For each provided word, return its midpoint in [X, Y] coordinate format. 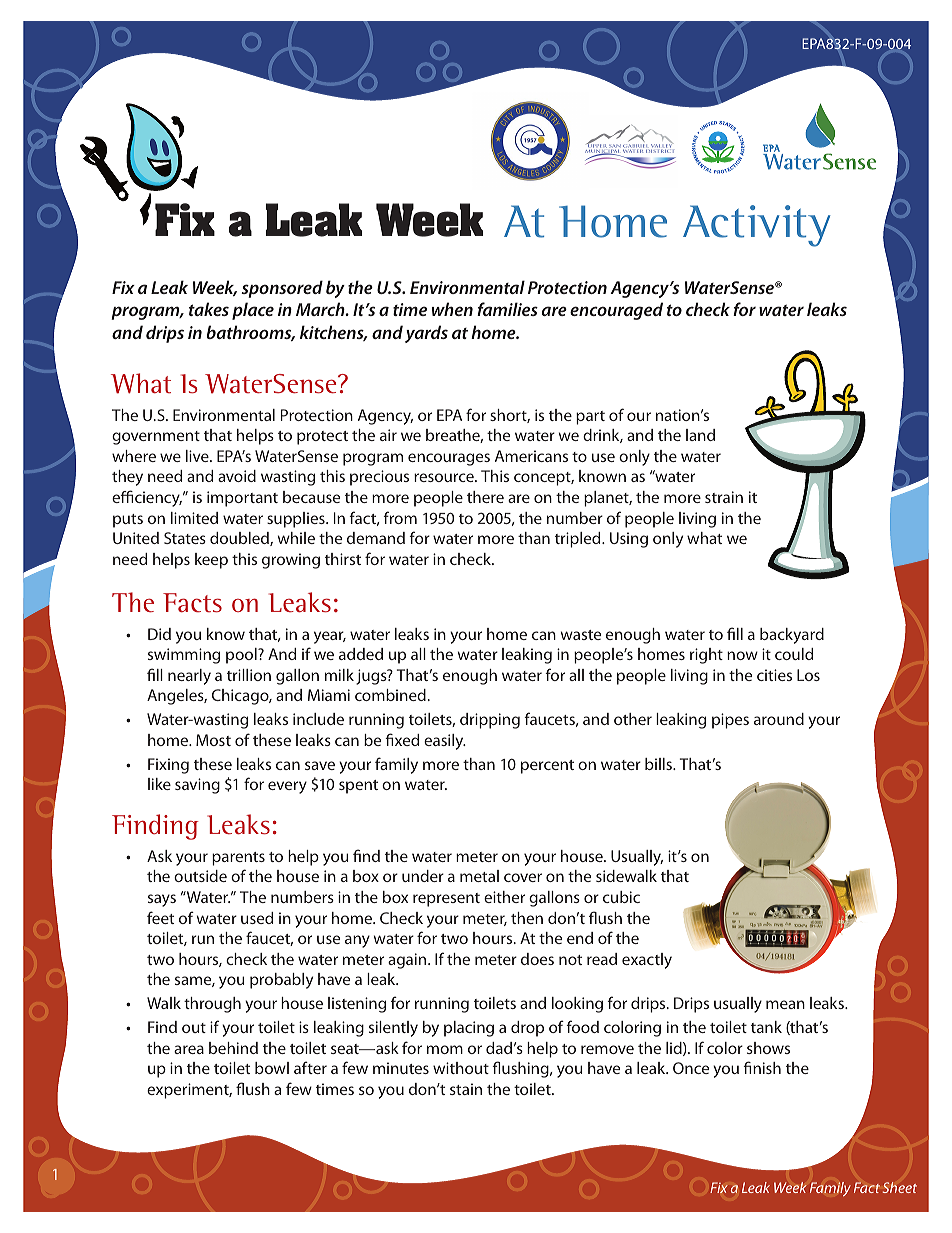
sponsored [282, 289]
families [507, 309]
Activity [757, 226]
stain [466, 1089]
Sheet [900, 1187]
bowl [272, 1068]
